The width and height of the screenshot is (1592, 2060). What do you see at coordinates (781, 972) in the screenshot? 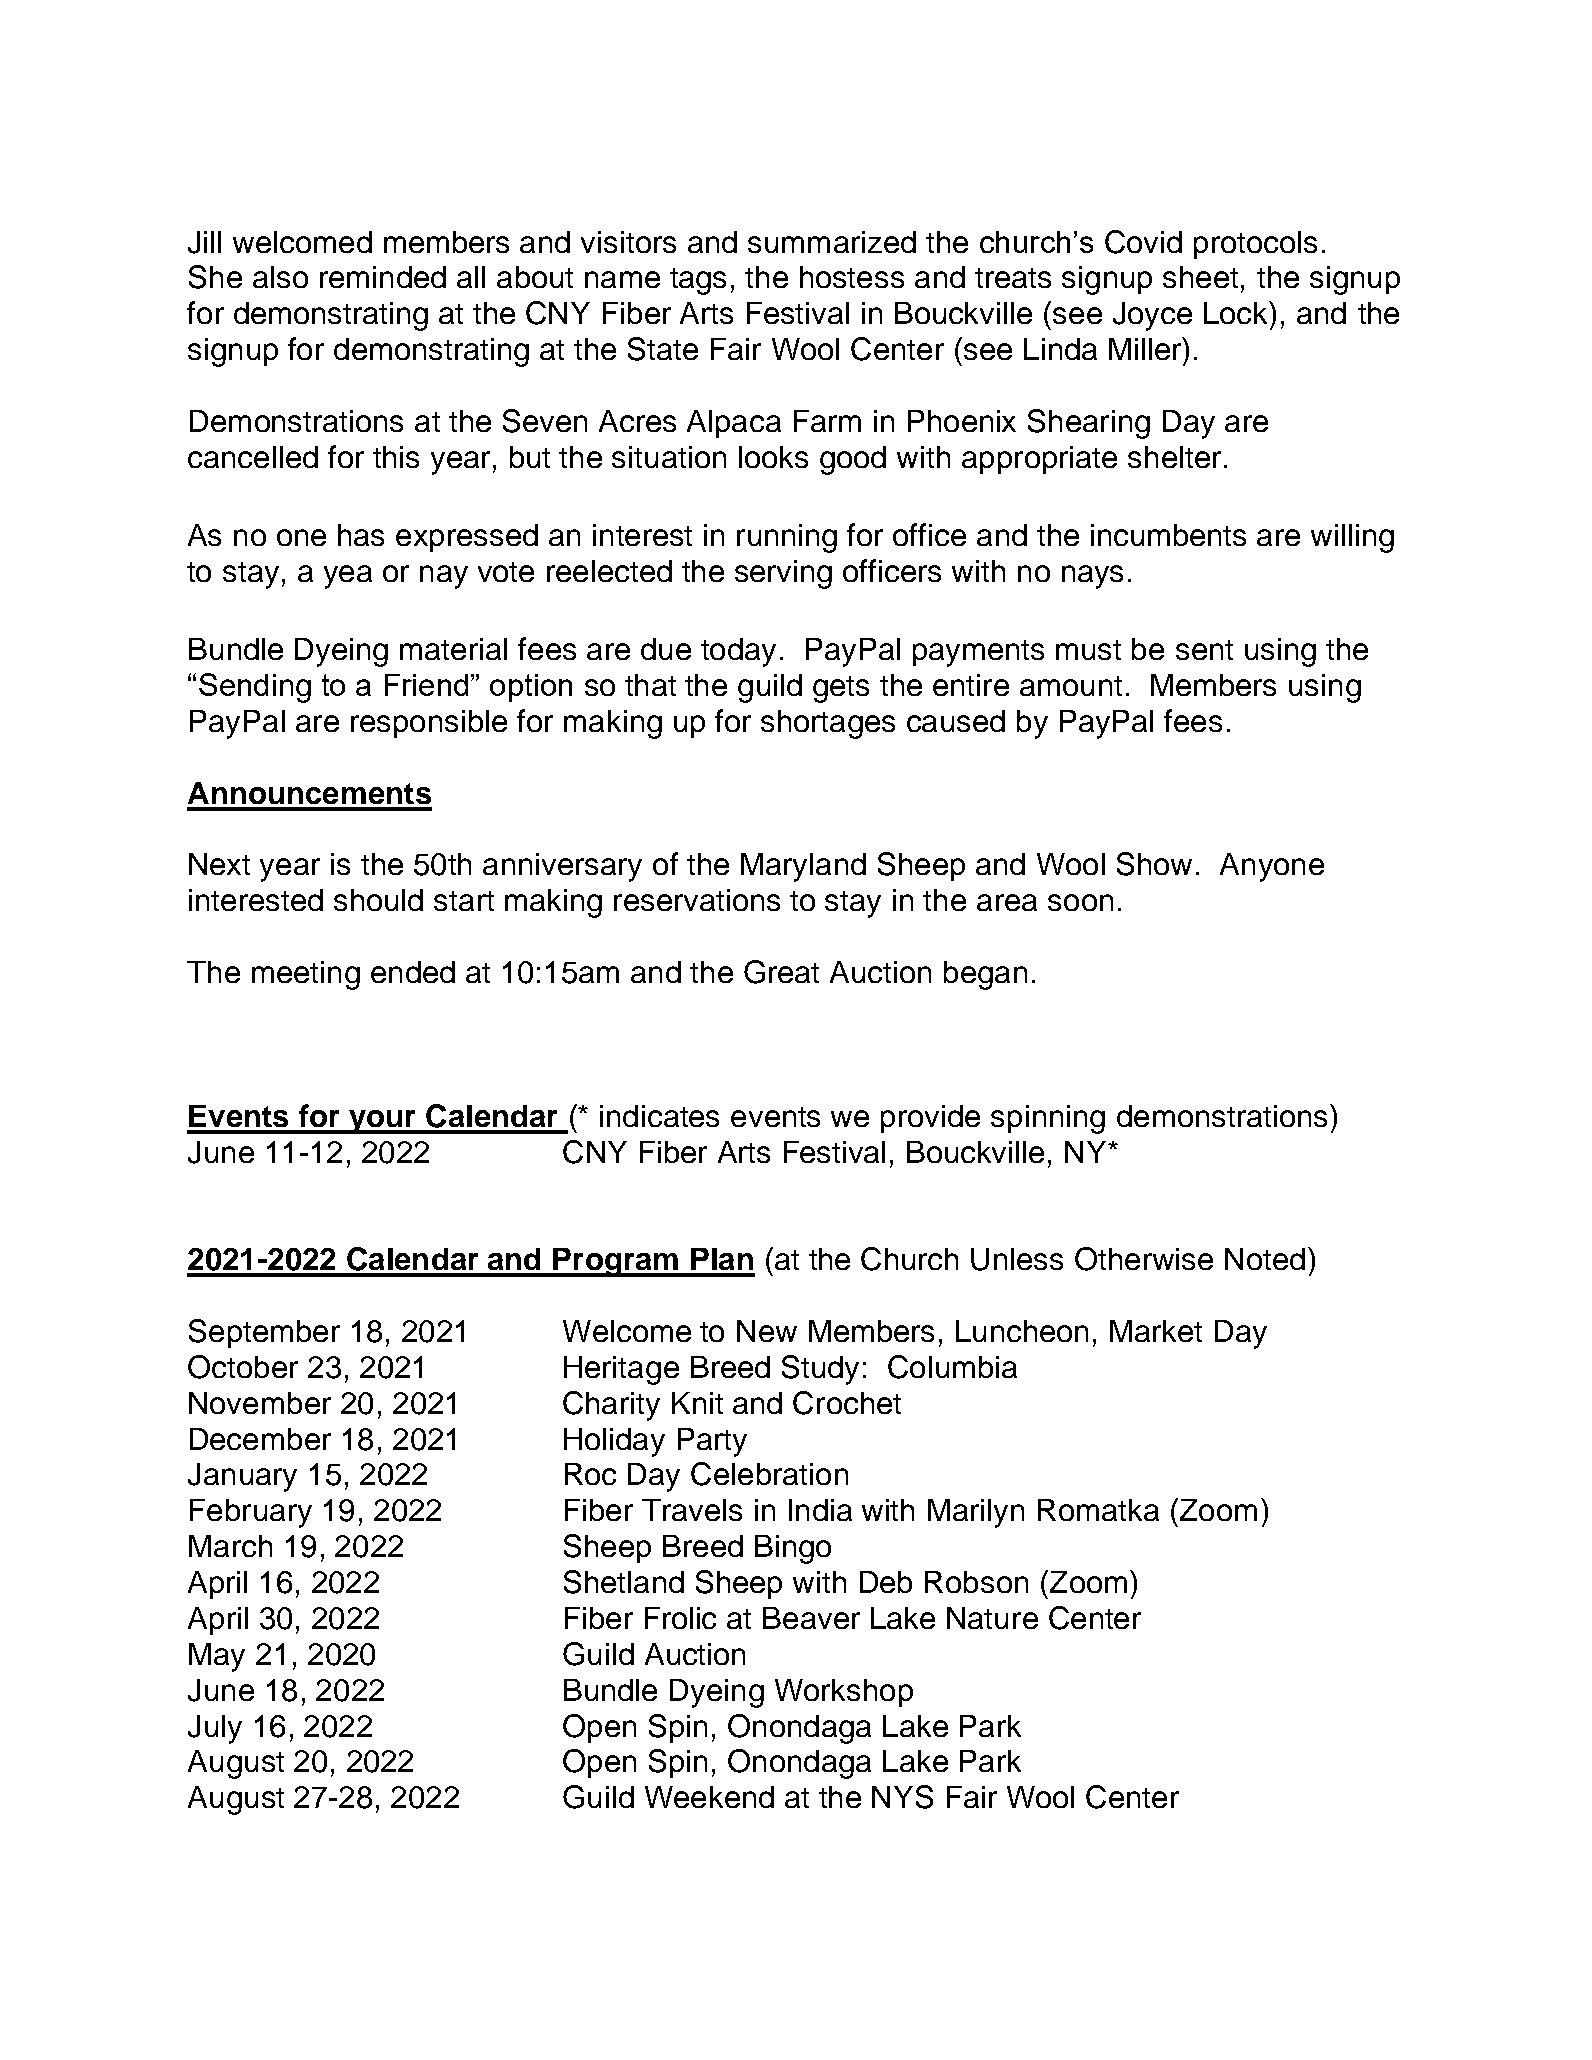
I see `Great` at bounding box center [781, 972].
